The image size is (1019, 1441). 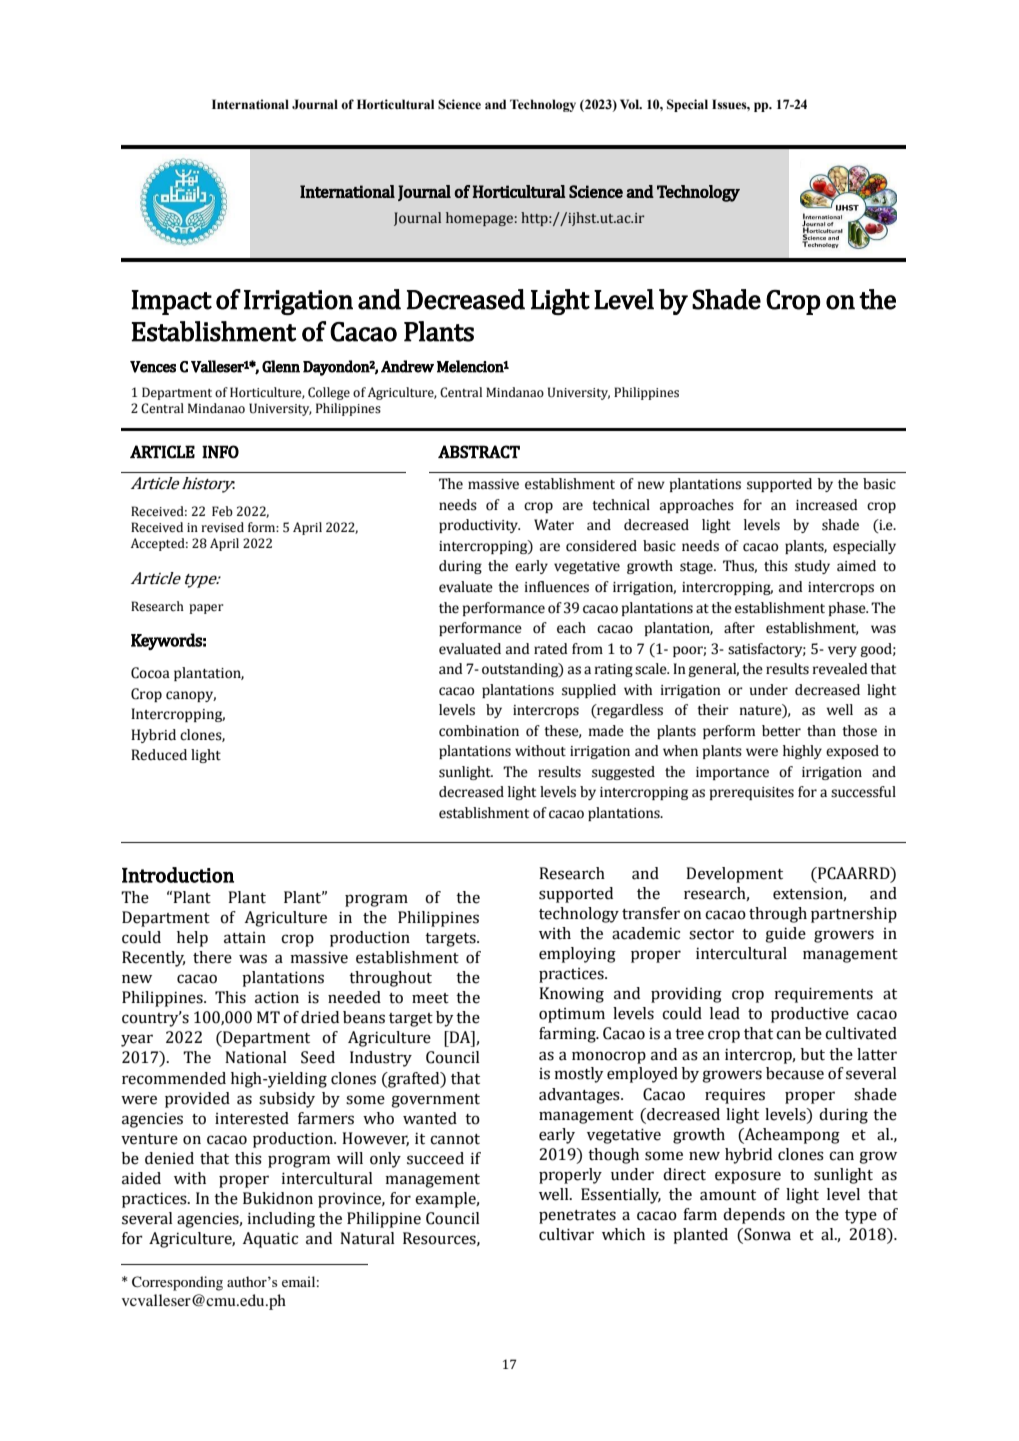 I want to click on employing, so click(x=577, y=955).
